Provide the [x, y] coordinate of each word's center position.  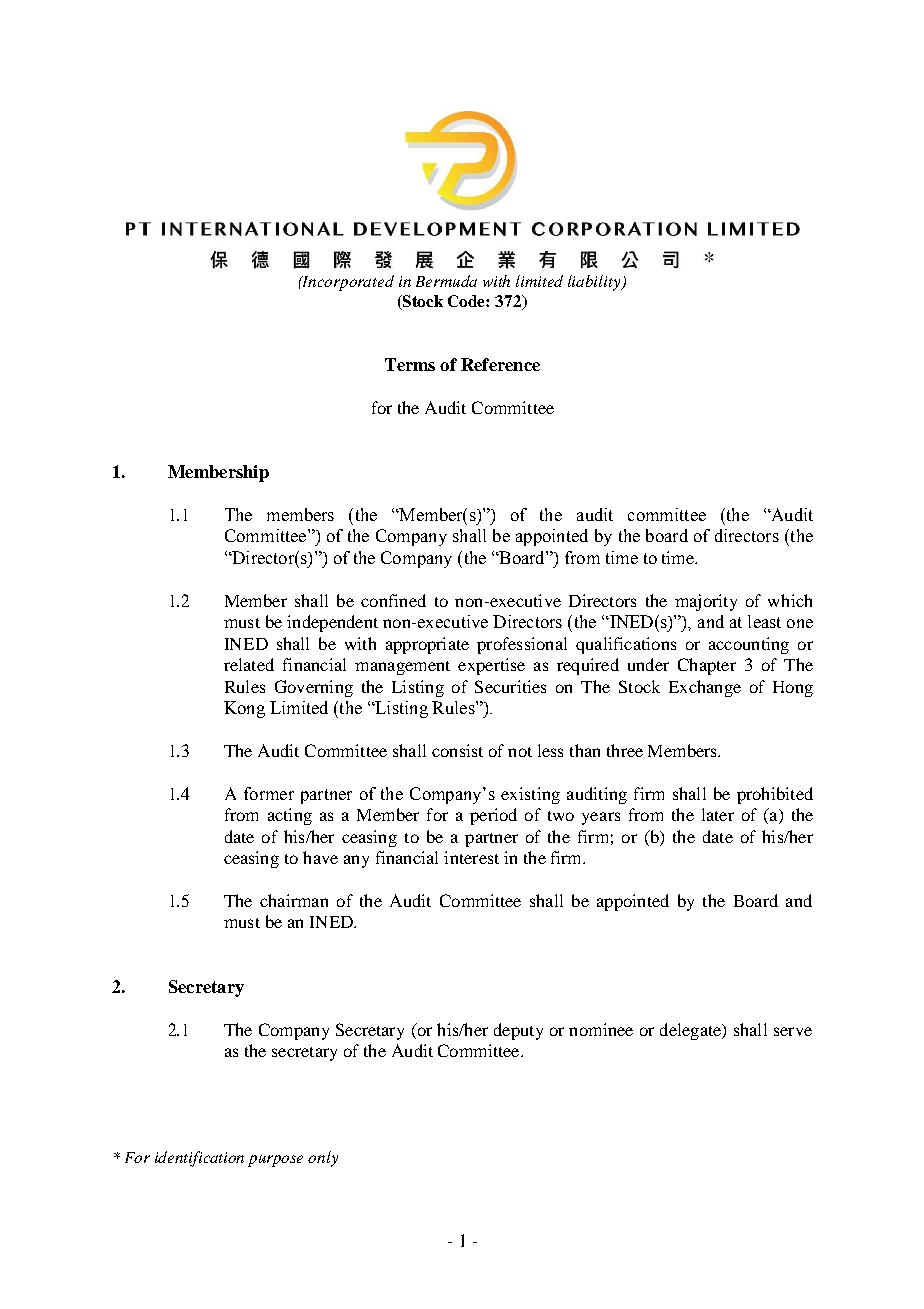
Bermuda [446, 281]
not [520, 752]
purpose [275, 1161]
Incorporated [347, 283]
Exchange [705, 688]
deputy [518, 1031]
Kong [244, 709]
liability [595, 283]
